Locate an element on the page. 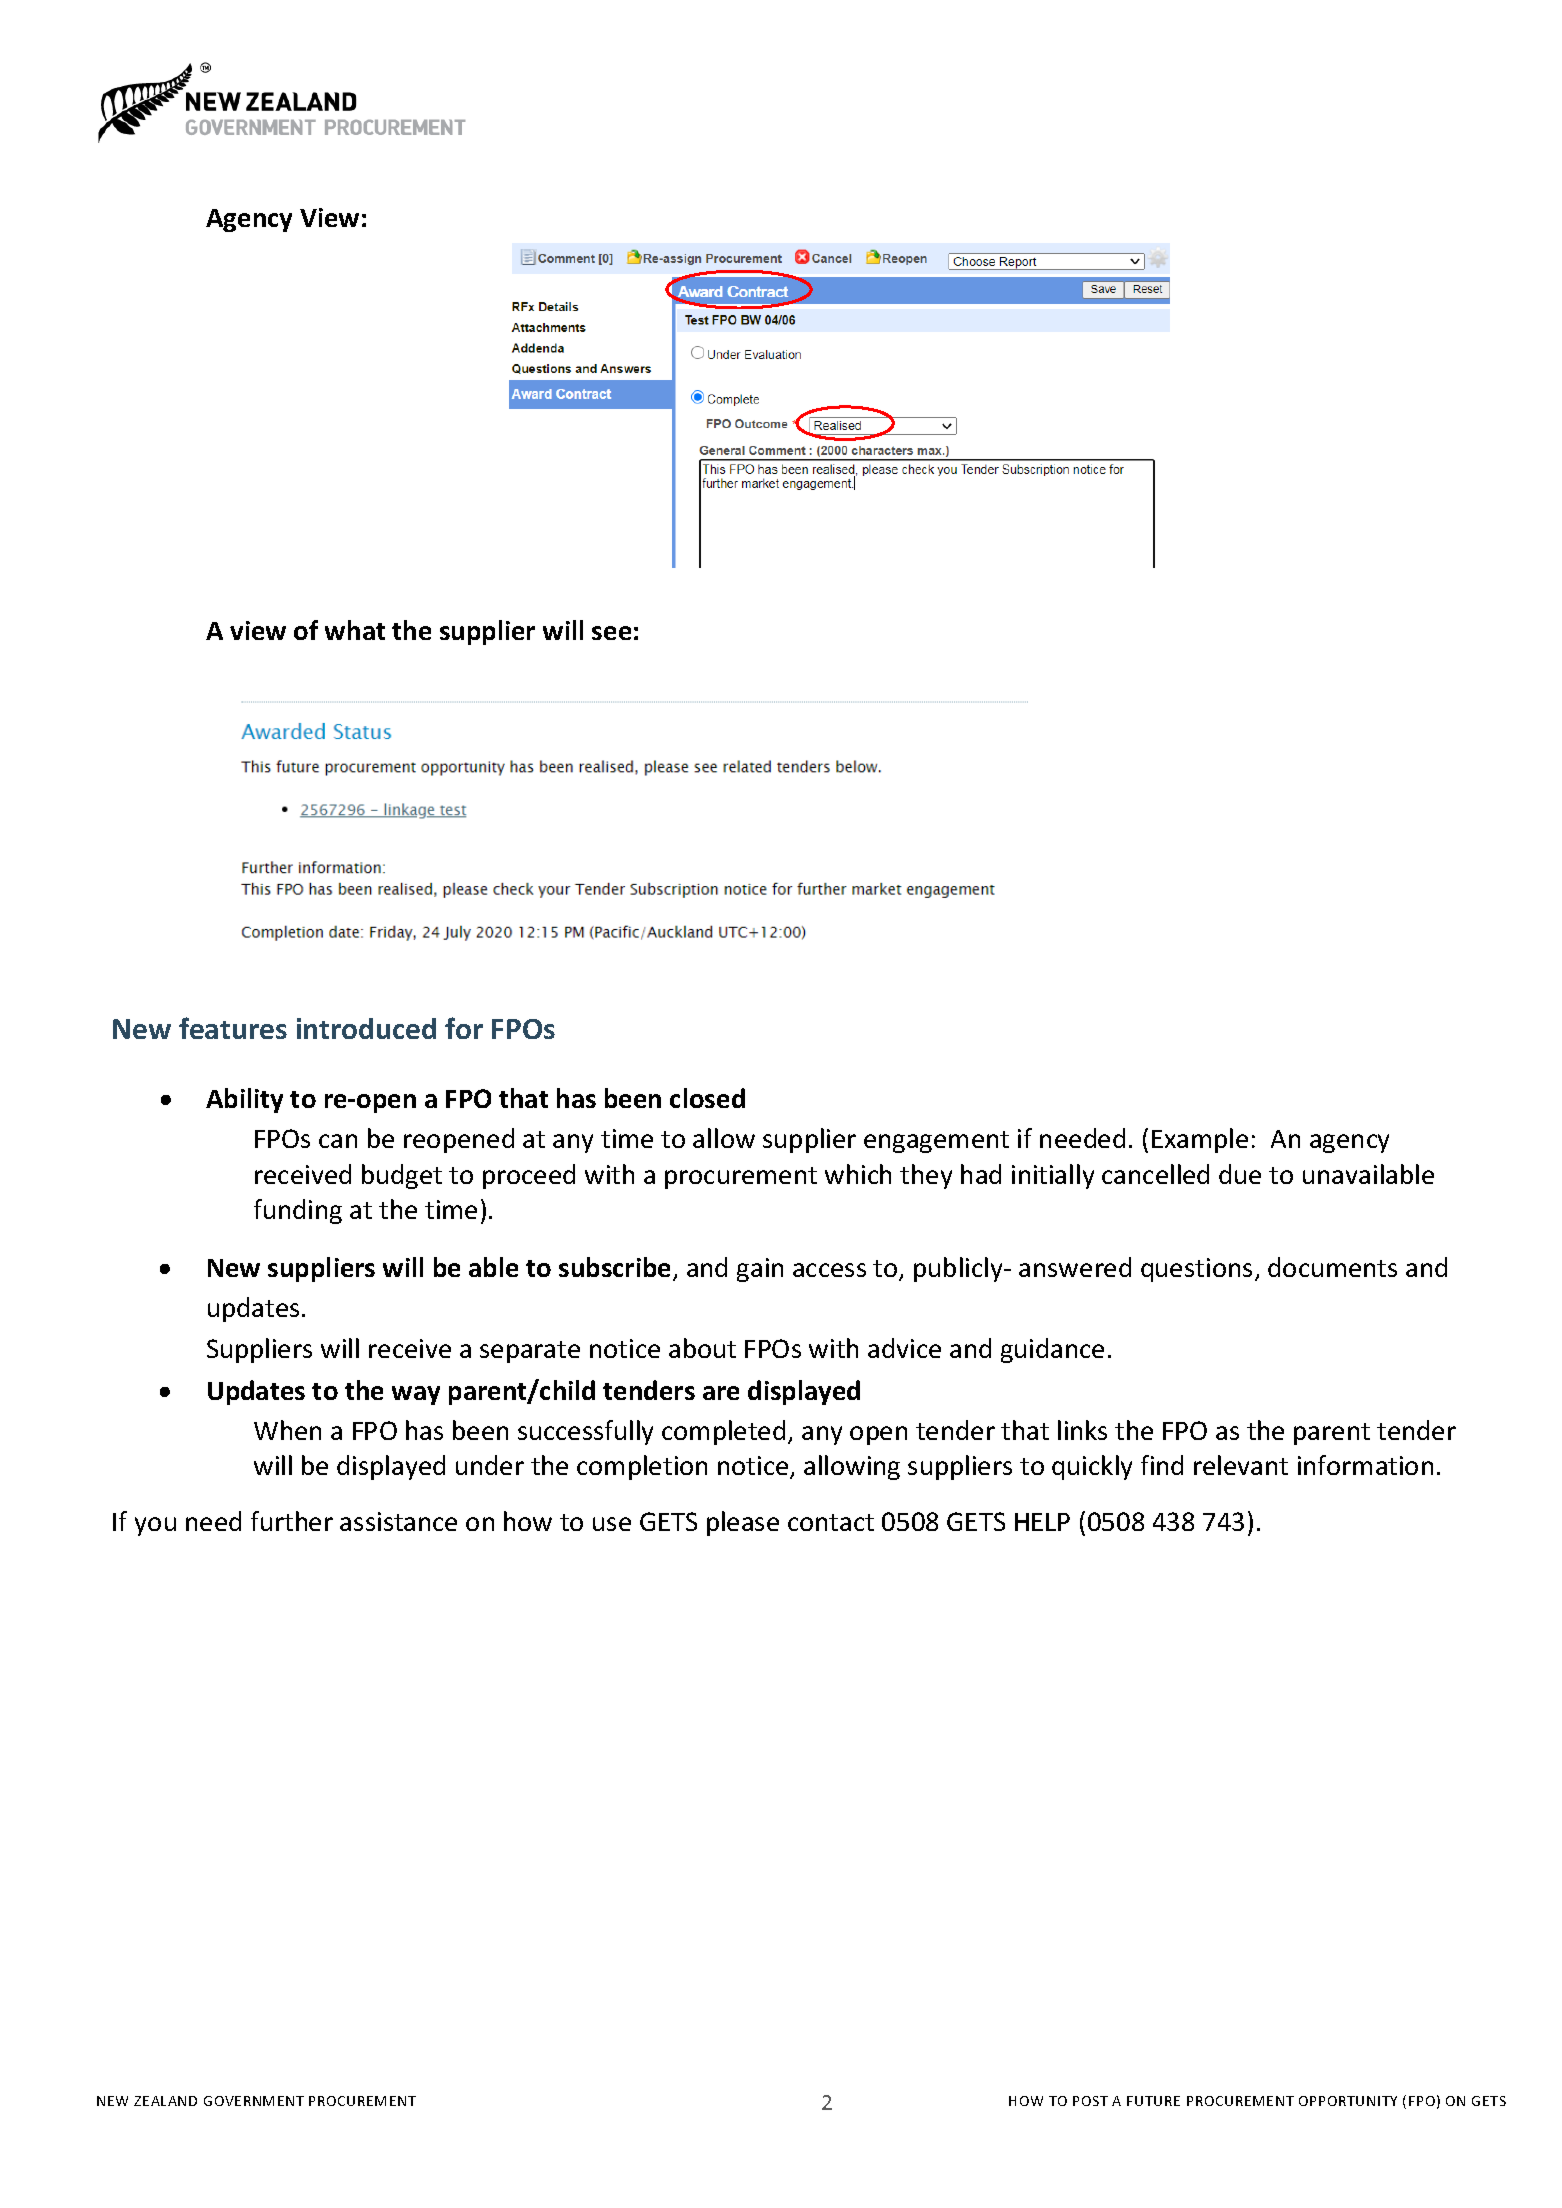 The width and height of the page is (1562, 2208). POST is located at coordinates (1090, 2101).
